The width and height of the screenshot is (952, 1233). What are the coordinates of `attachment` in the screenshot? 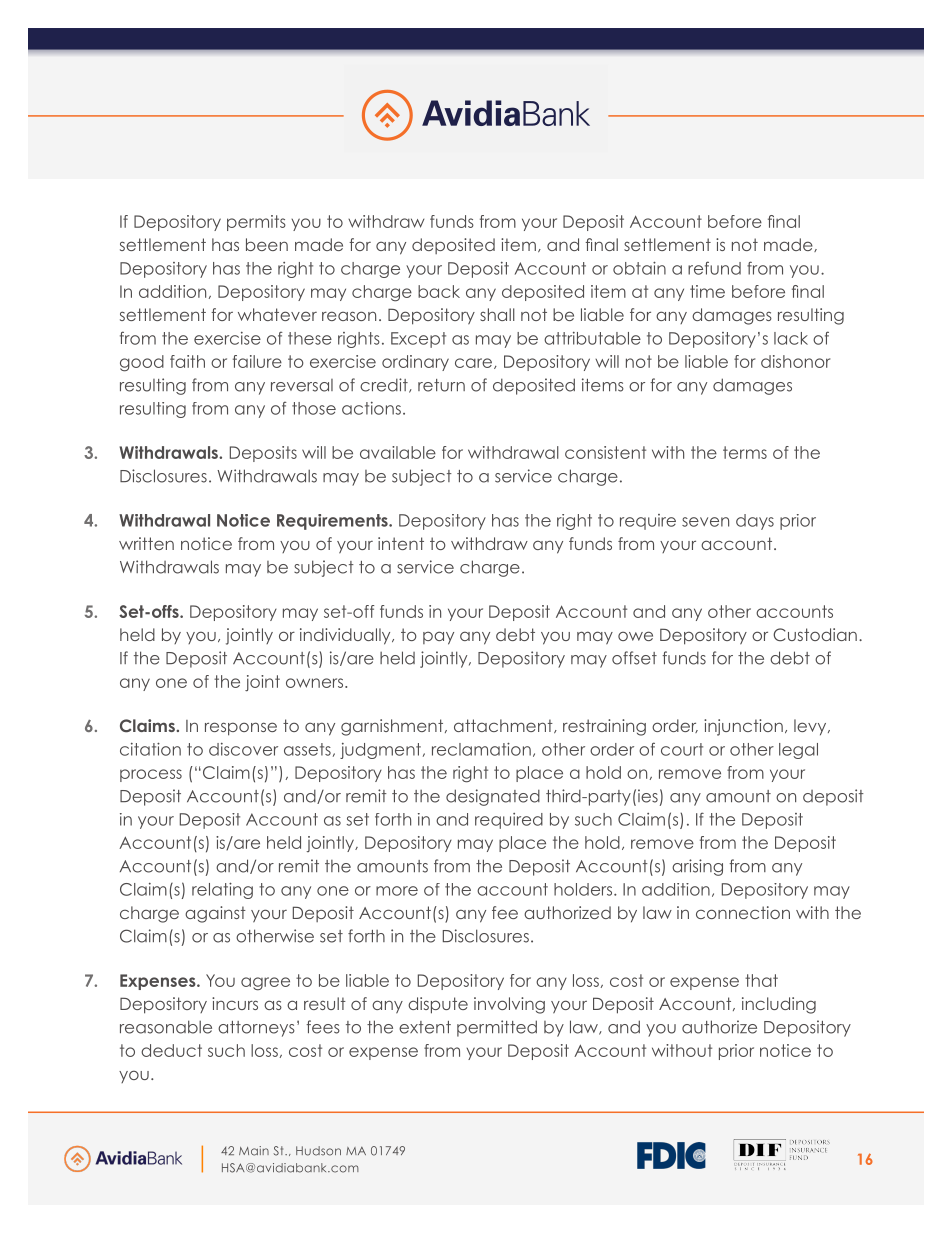 It's located at (504, 726).
